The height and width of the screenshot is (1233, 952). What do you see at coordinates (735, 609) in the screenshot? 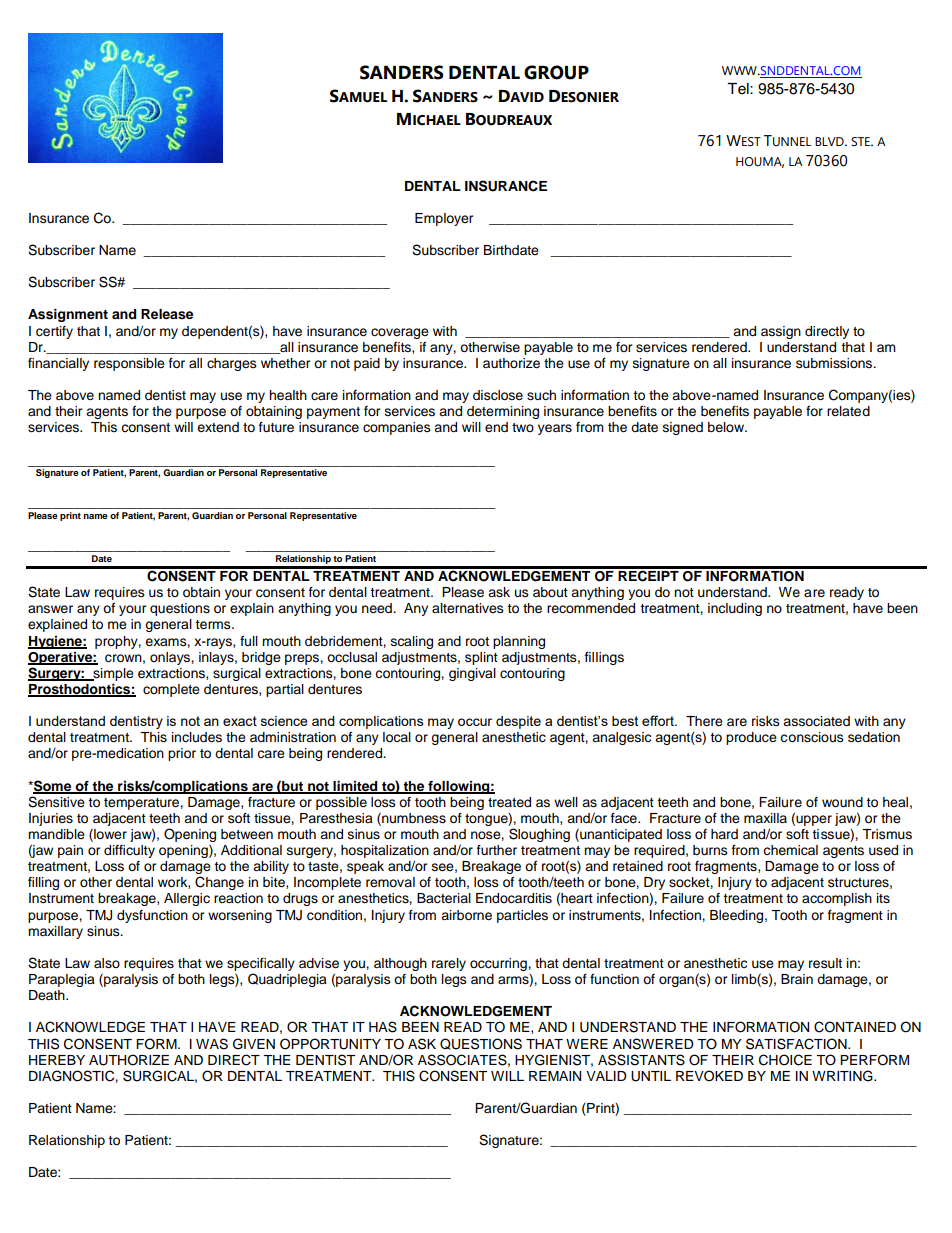
I see `including` at bounding box center [735, 609].
